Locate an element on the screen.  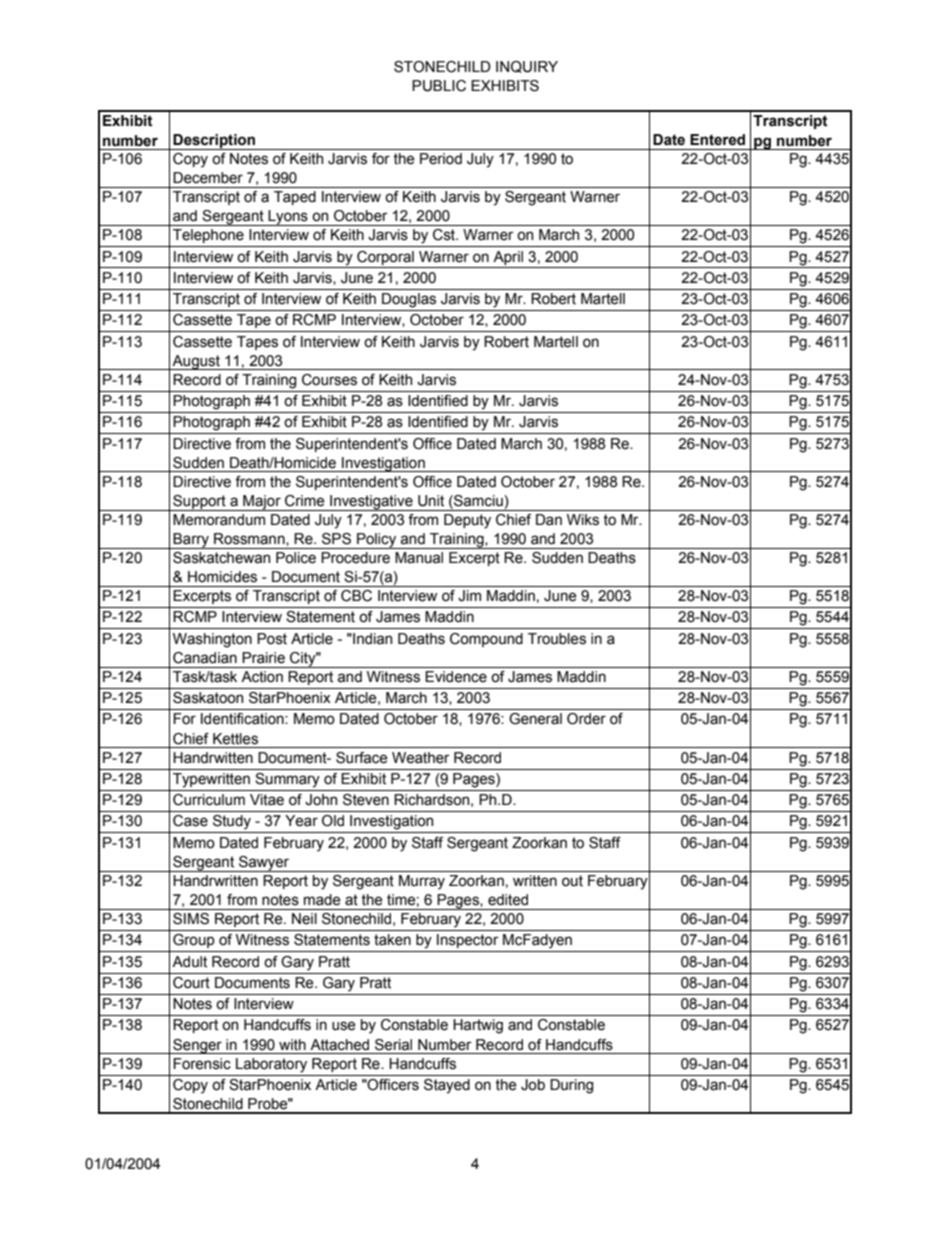
Cst is located at coordinates (445, 235).
